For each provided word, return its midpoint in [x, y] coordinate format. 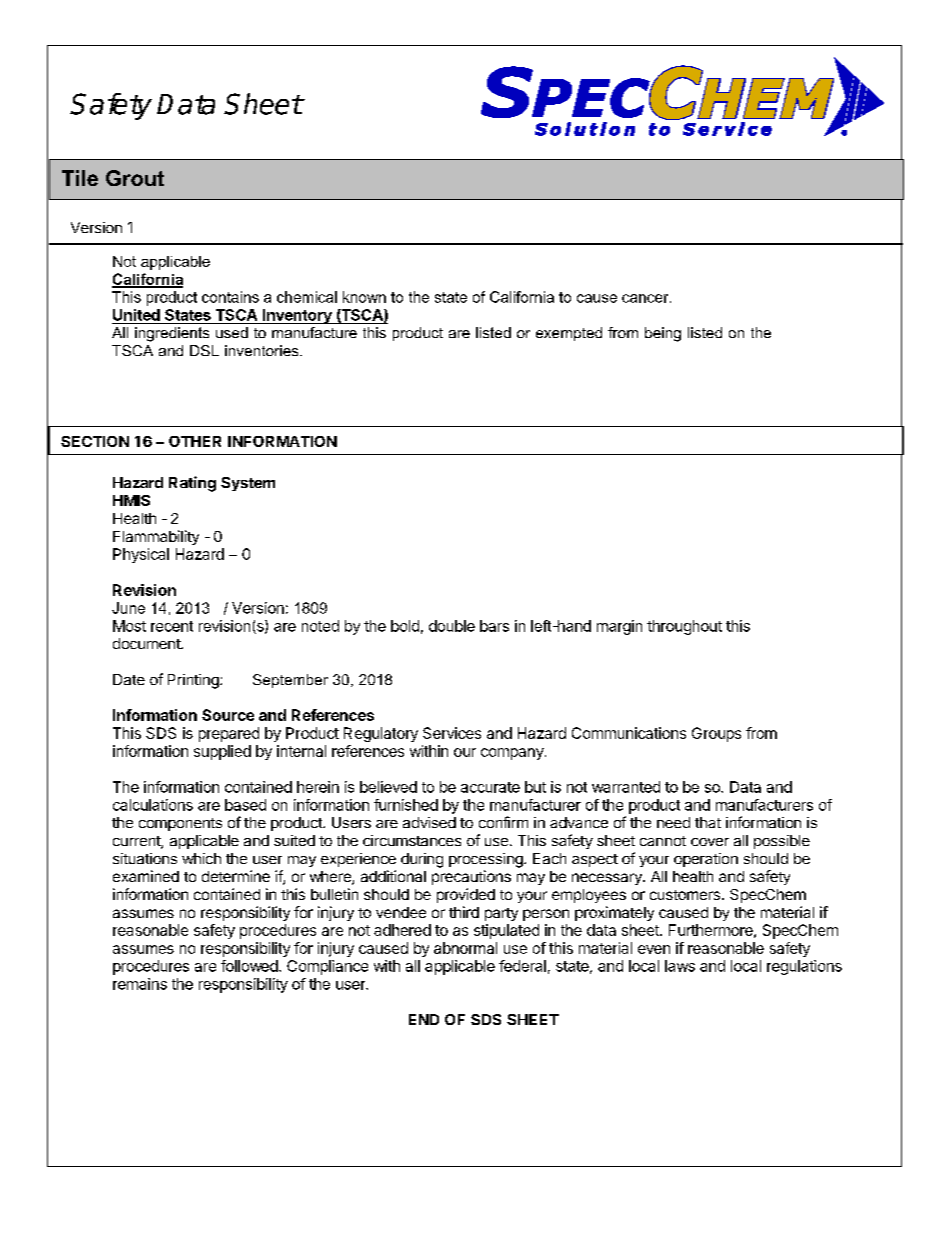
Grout [135, 178]
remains [140, 984]
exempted [569, 334]
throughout [684, 627]
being [663, 334]
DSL [204, 350]
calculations [153, 805]
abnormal [465, 948]
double [452, 626]
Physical [141, 555]
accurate [490, 787]
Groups [716, 734]
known [364, 297]
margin [619, 627]
